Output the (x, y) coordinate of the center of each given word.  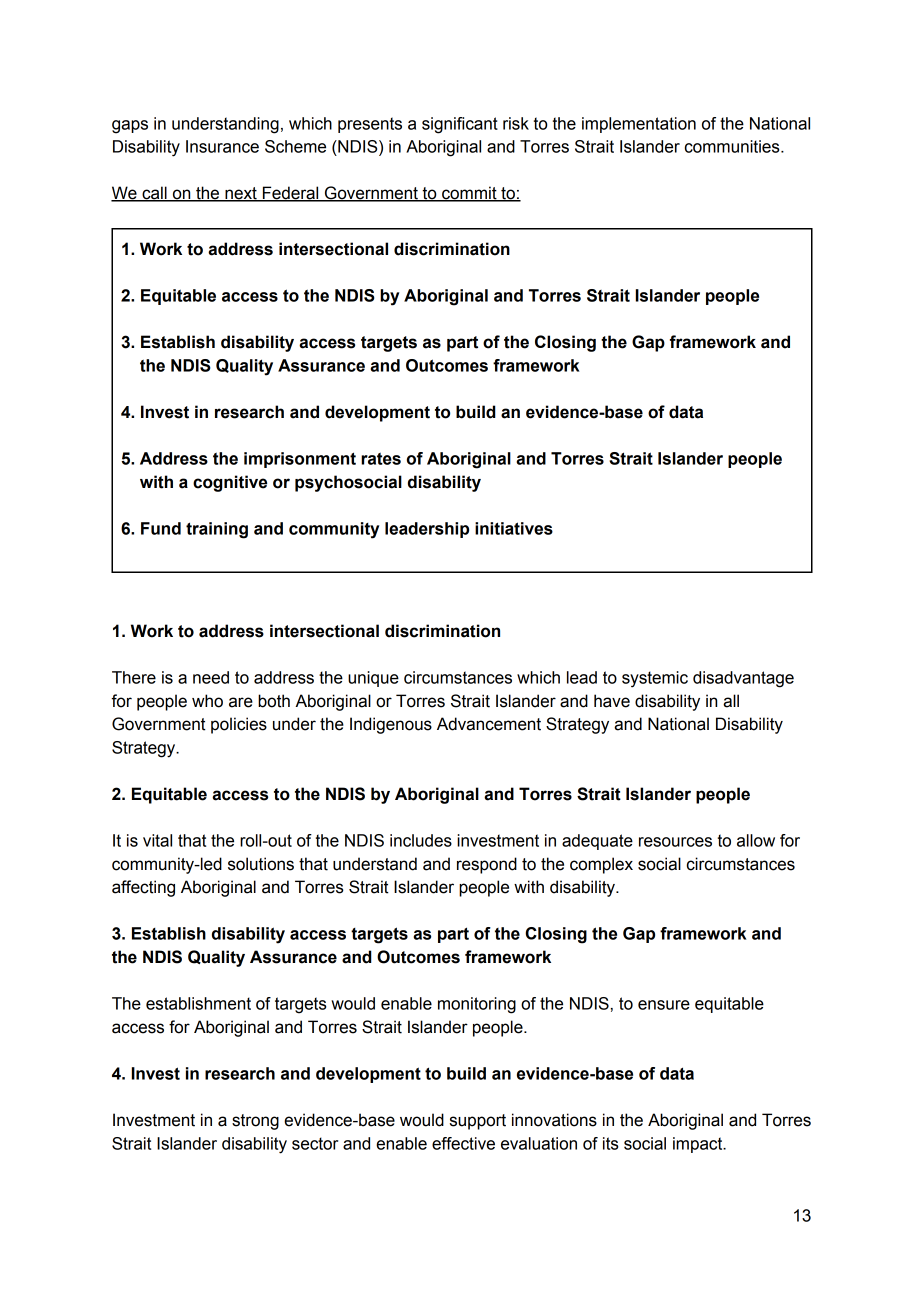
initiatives (514, 528)
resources (675, 842)
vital (157, 840)
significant (460, 125)
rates (381, 459)
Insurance (222, 146)
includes (421, 840)
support (478, 1122)
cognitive (230, 483)
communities (733, 146)
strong (255, 1122)
